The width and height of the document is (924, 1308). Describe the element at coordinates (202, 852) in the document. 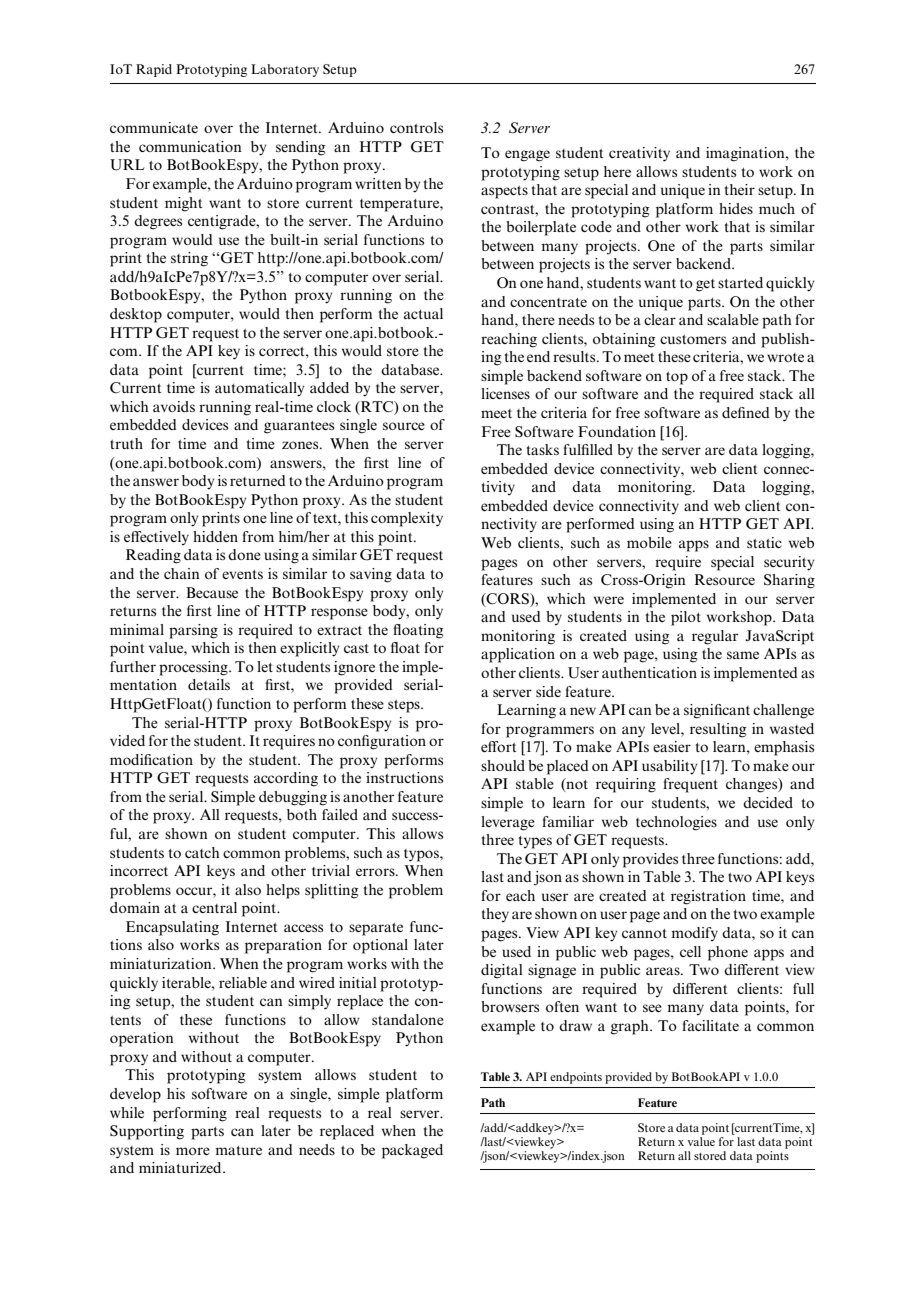

I see `catch` at that location.
